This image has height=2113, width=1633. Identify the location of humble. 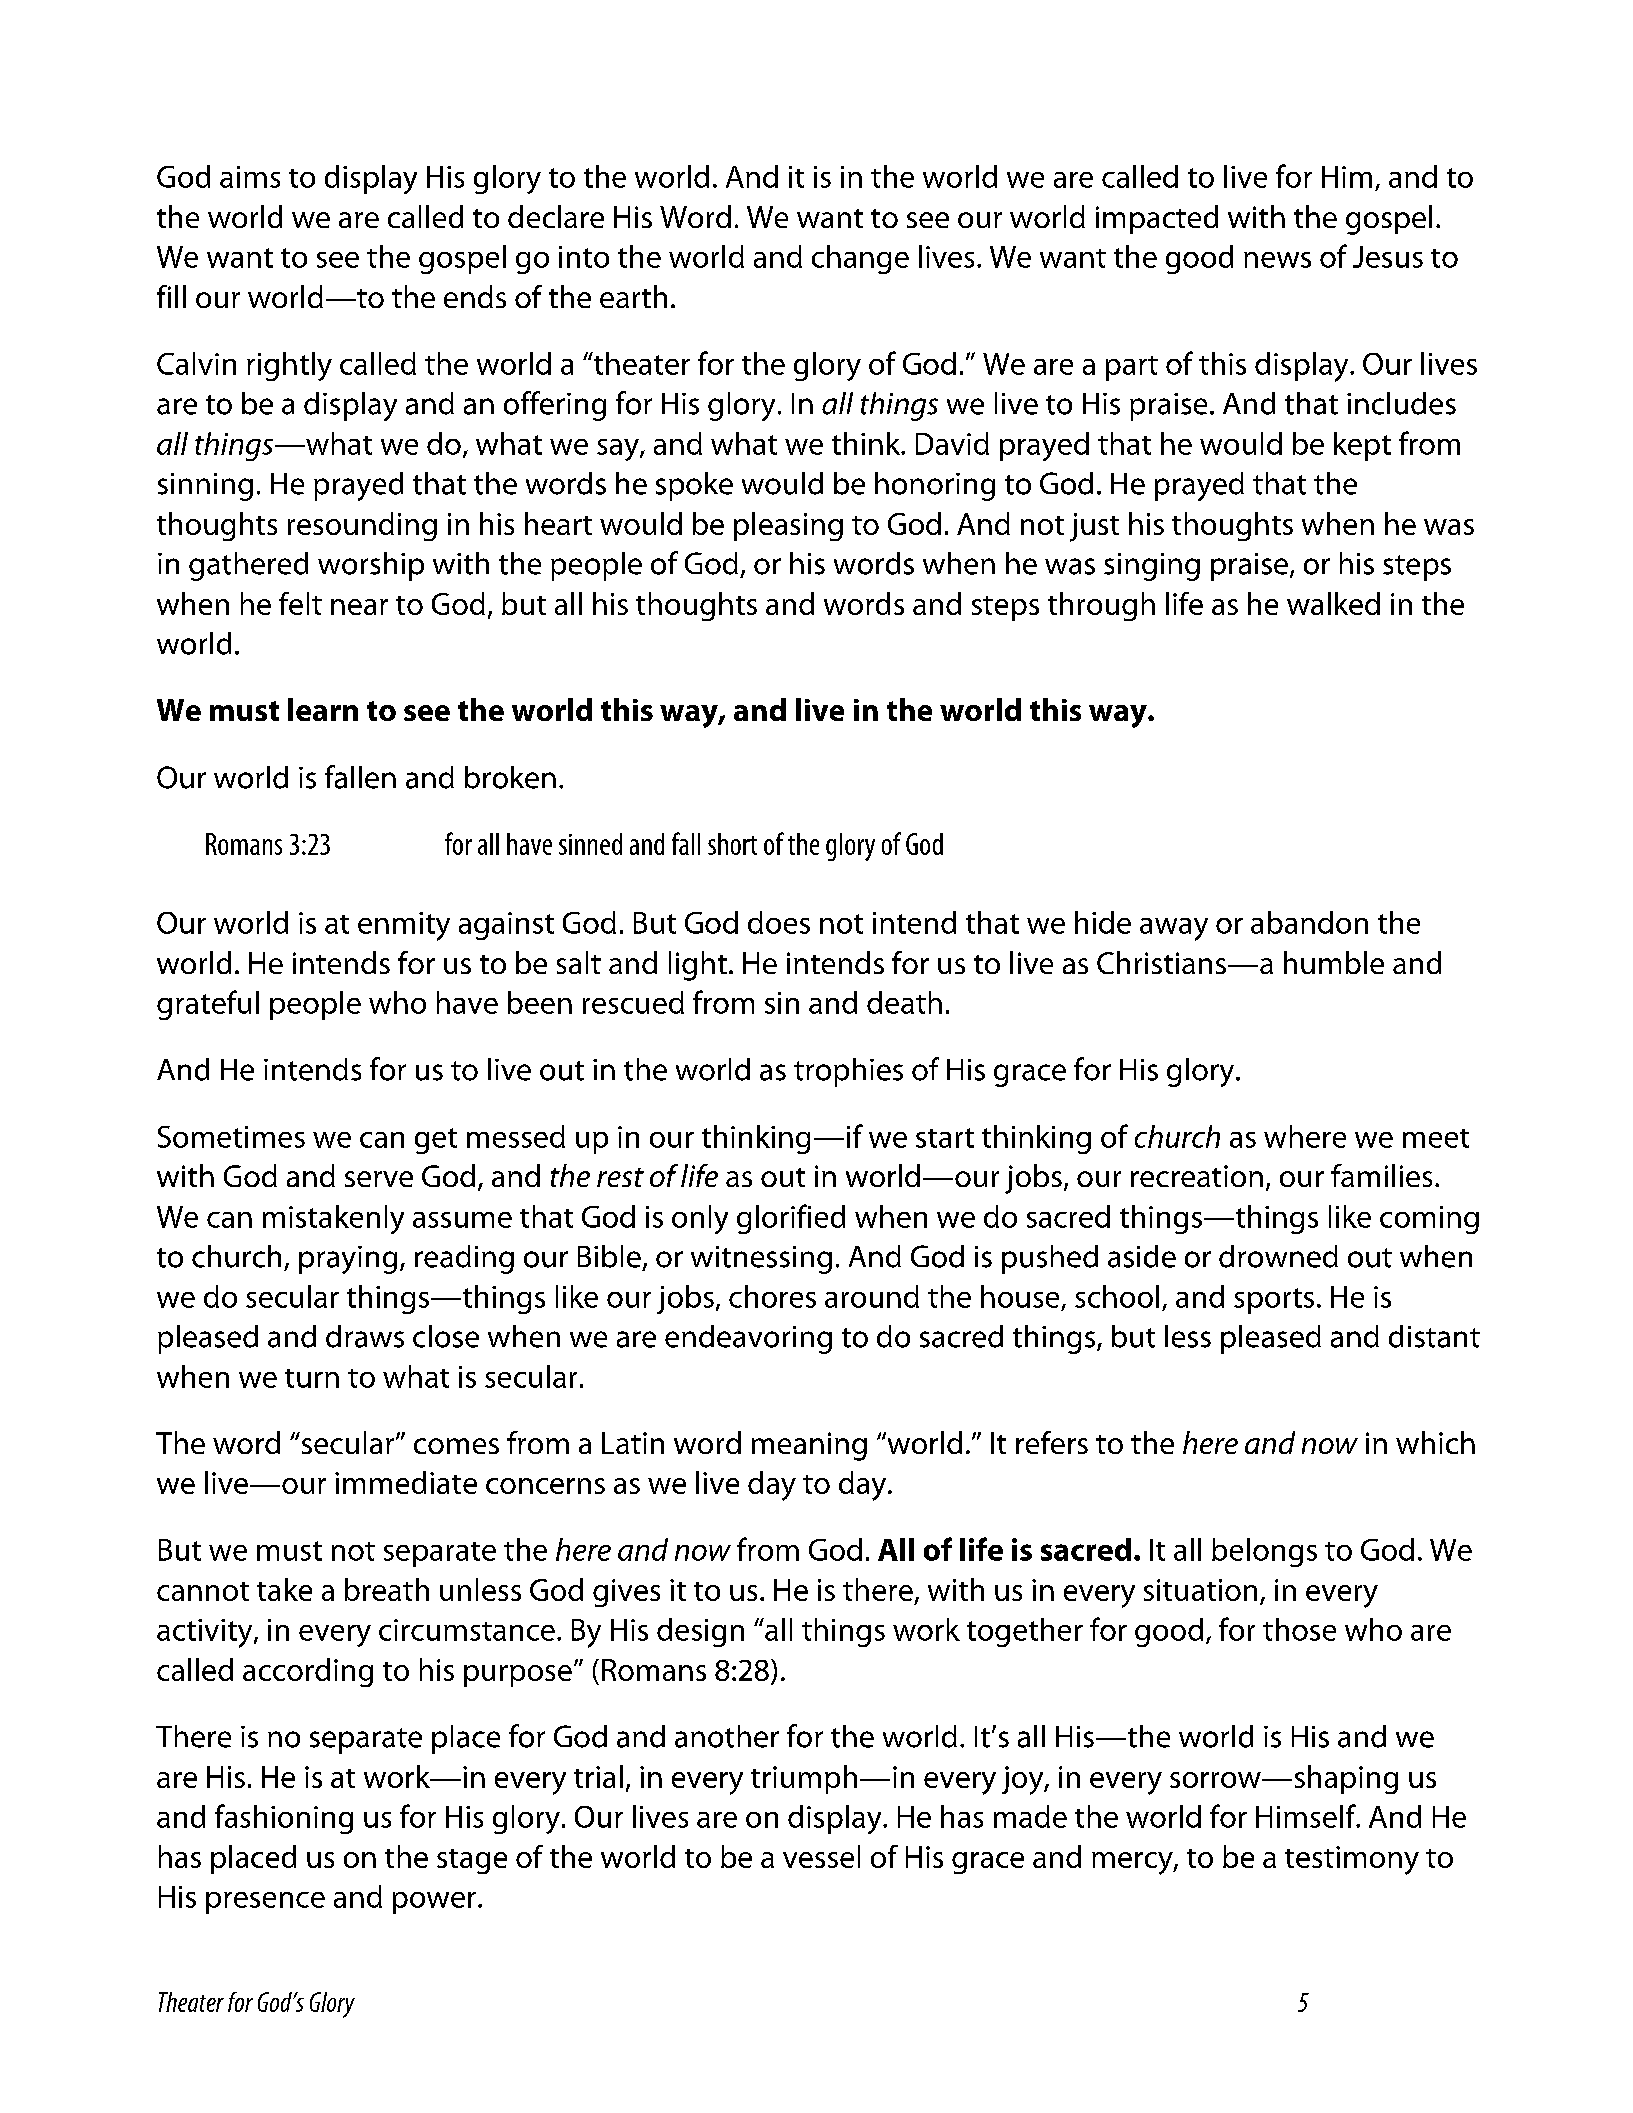
(1334, 962).
